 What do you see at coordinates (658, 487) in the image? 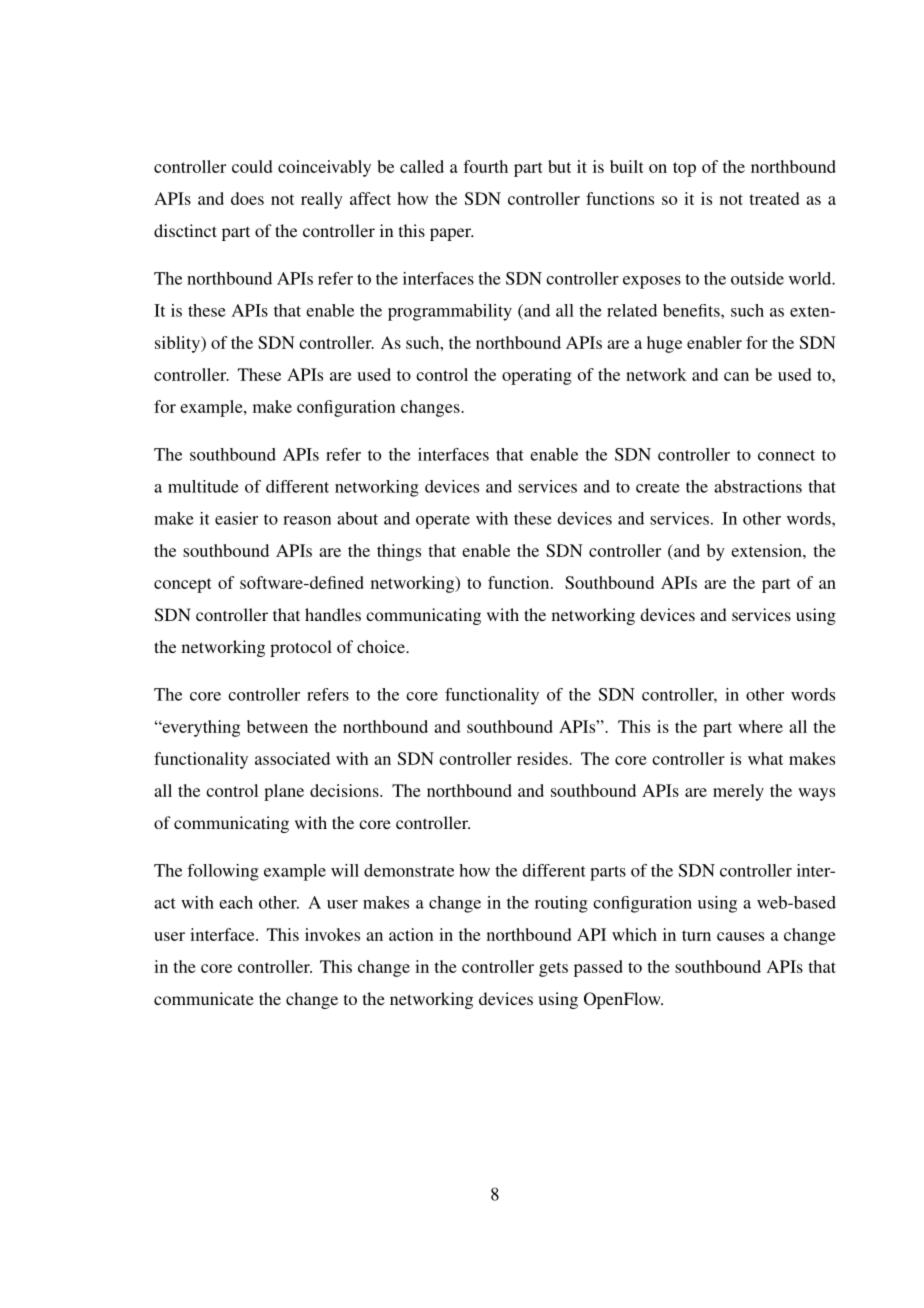
I see `create` at bounding box center [658, 487].
